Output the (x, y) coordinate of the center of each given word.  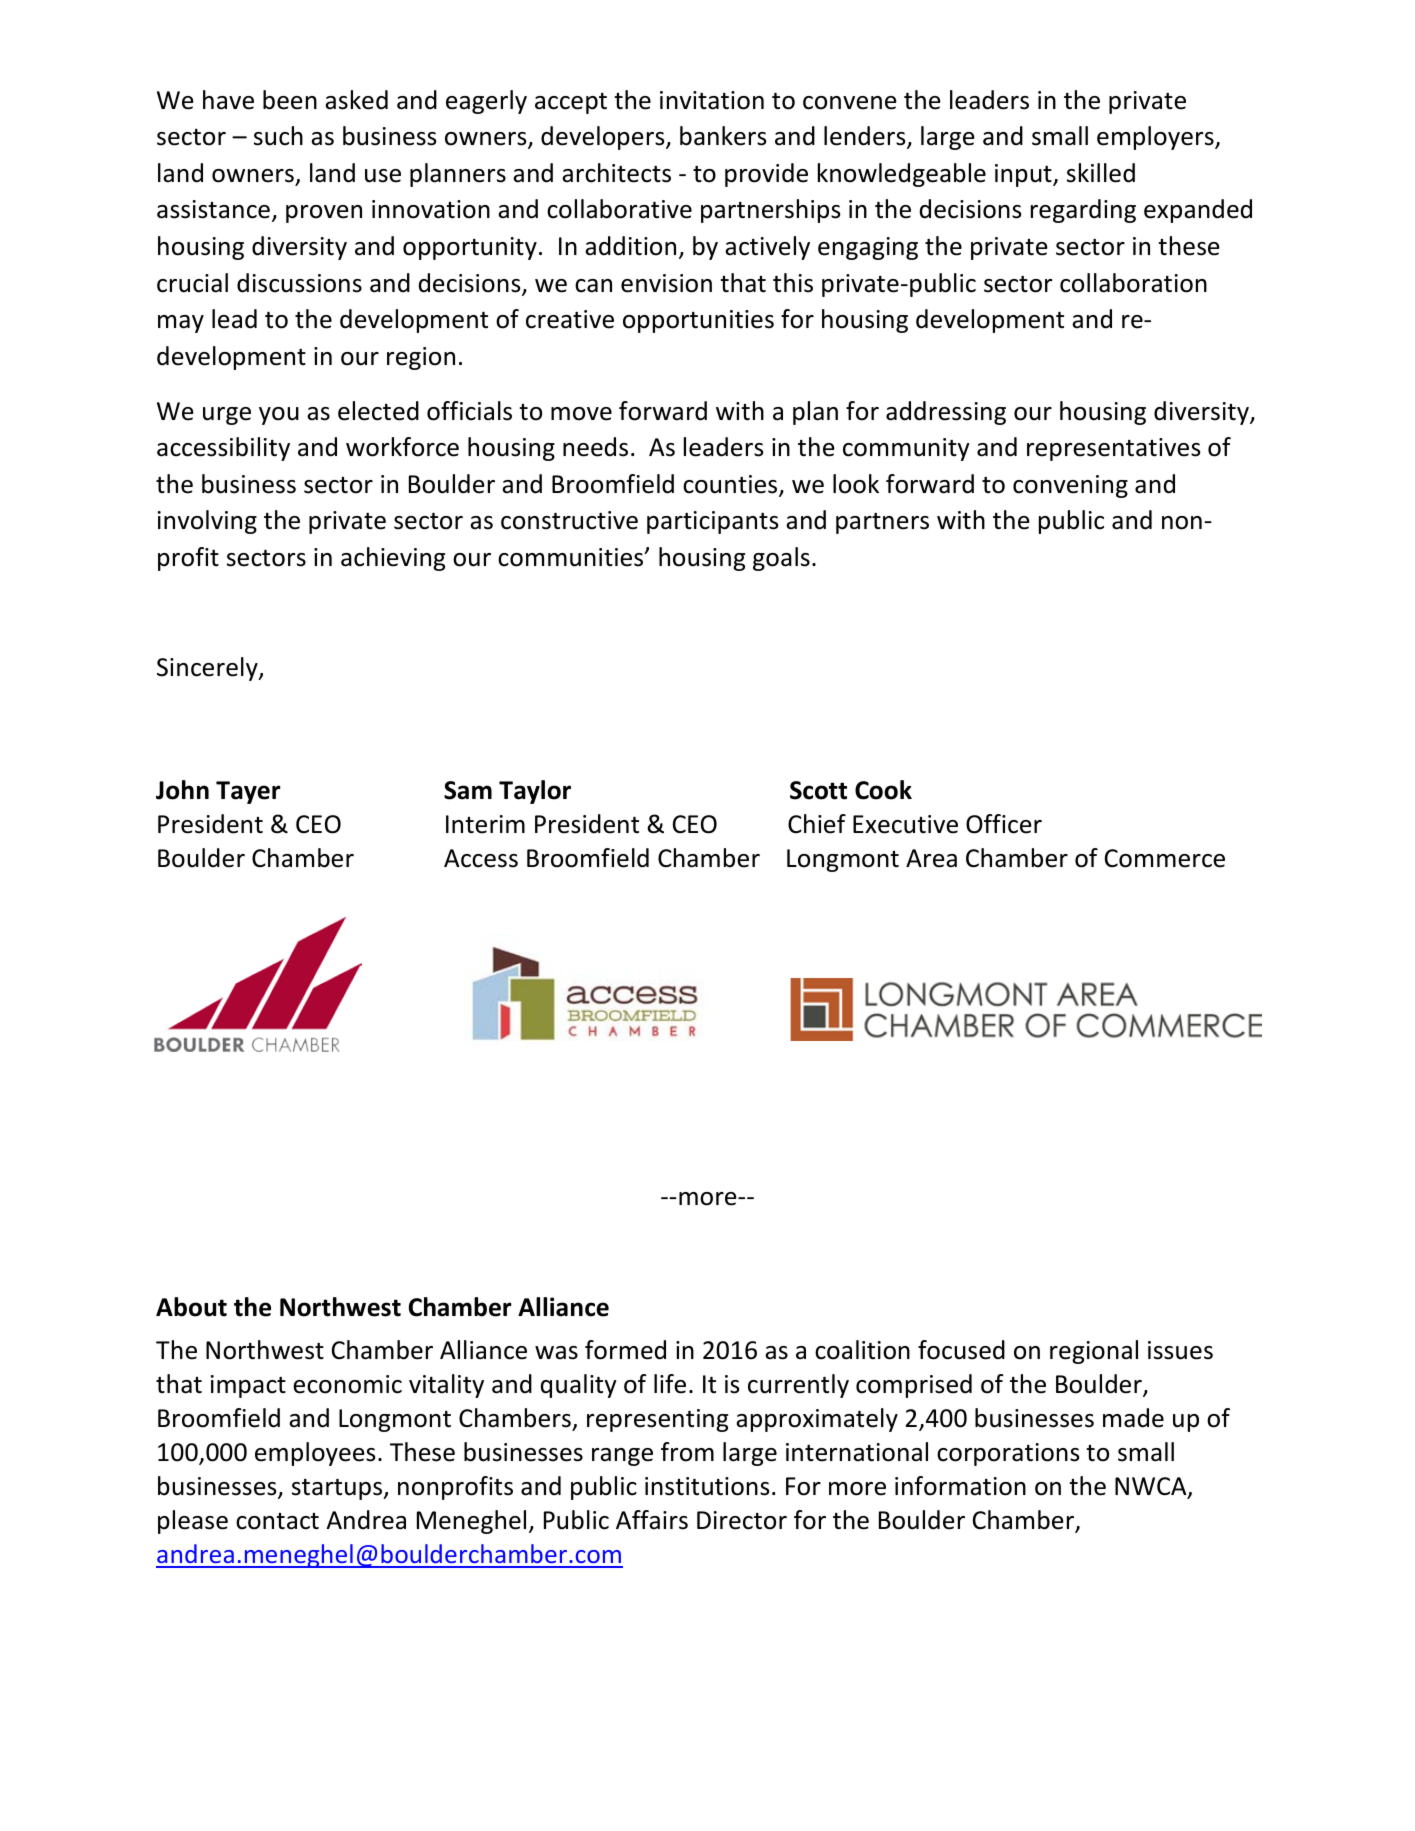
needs (595, 447)
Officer (1004, 824)
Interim (485, 824)
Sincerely (208, 669)
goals (781, 559)
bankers (723, 136)
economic (347, 1384)
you (279, 416)
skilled (1101, 173)
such (278, 136)
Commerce (1165, 858)
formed (625, 1350)
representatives (1113, 449)
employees (315, 1454)
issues (1180, 1350)
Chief (817, 824)
